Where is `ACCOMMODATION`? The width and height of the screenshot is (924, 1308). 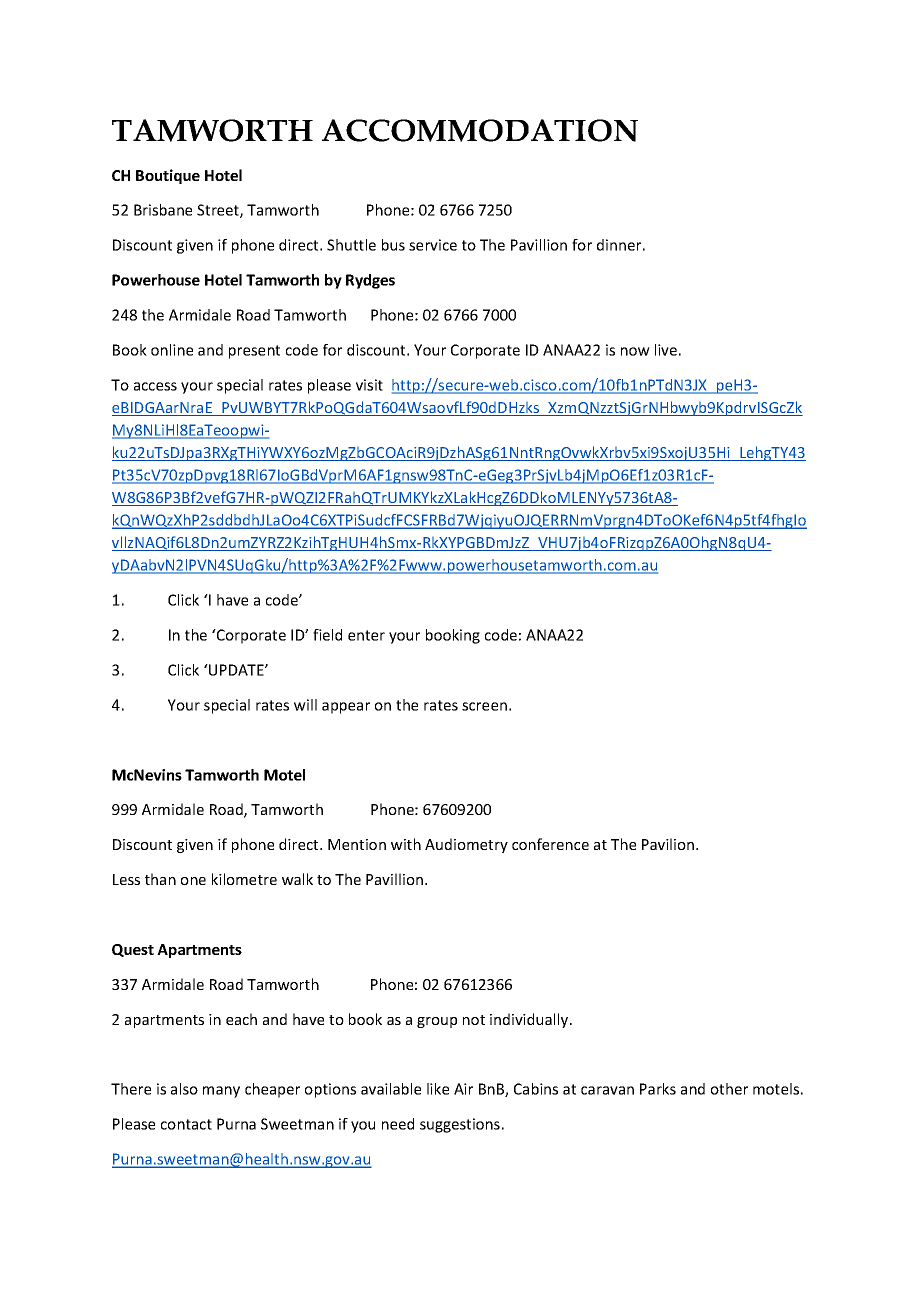
ACCOMMODATION is located at coordinates (480, 130).
